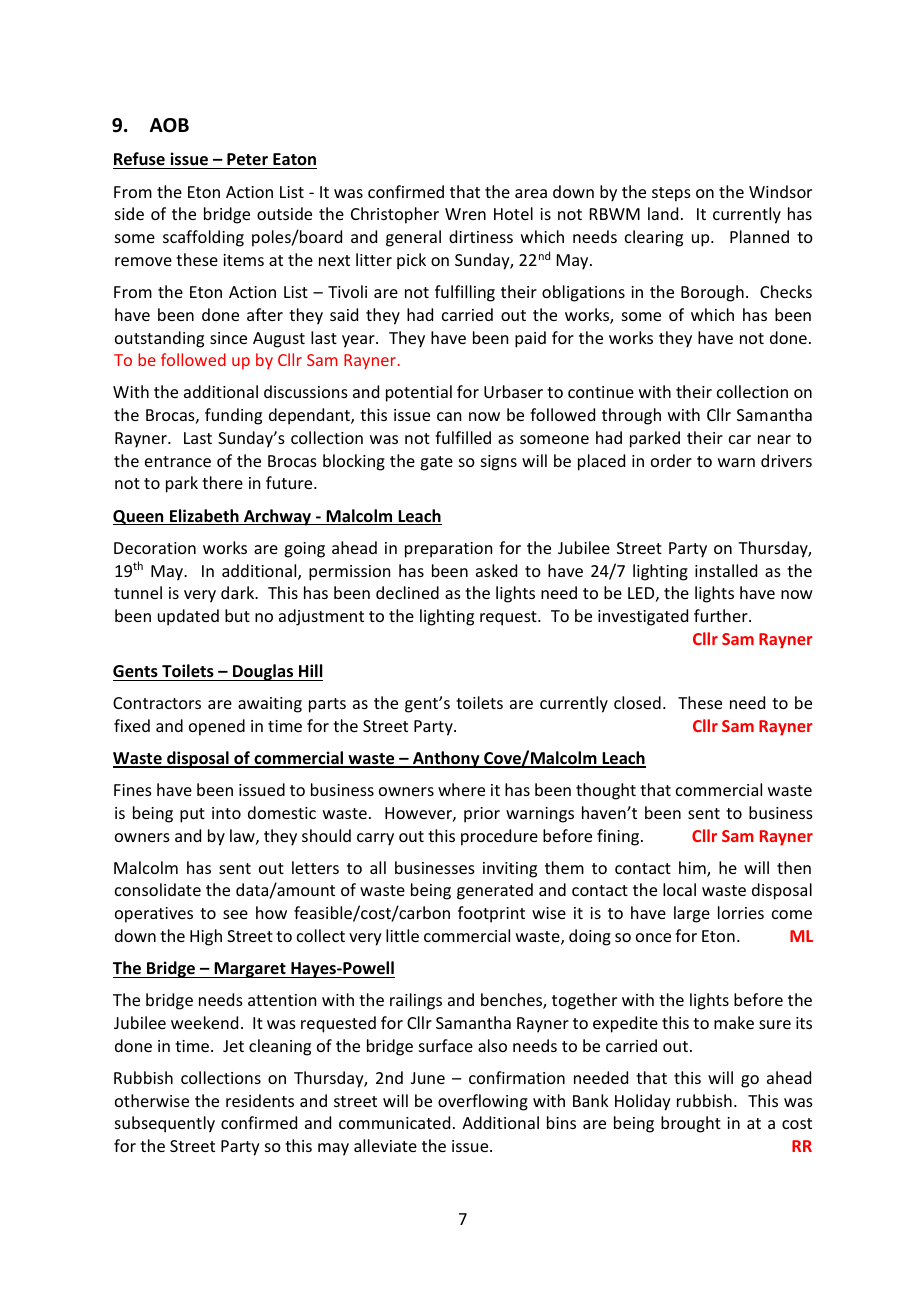 Image resolution: width=924 pixels, height=1309 pixels. Describe the element at coordinates (499, 463) in the screenshot. I see `signs` at that location.
